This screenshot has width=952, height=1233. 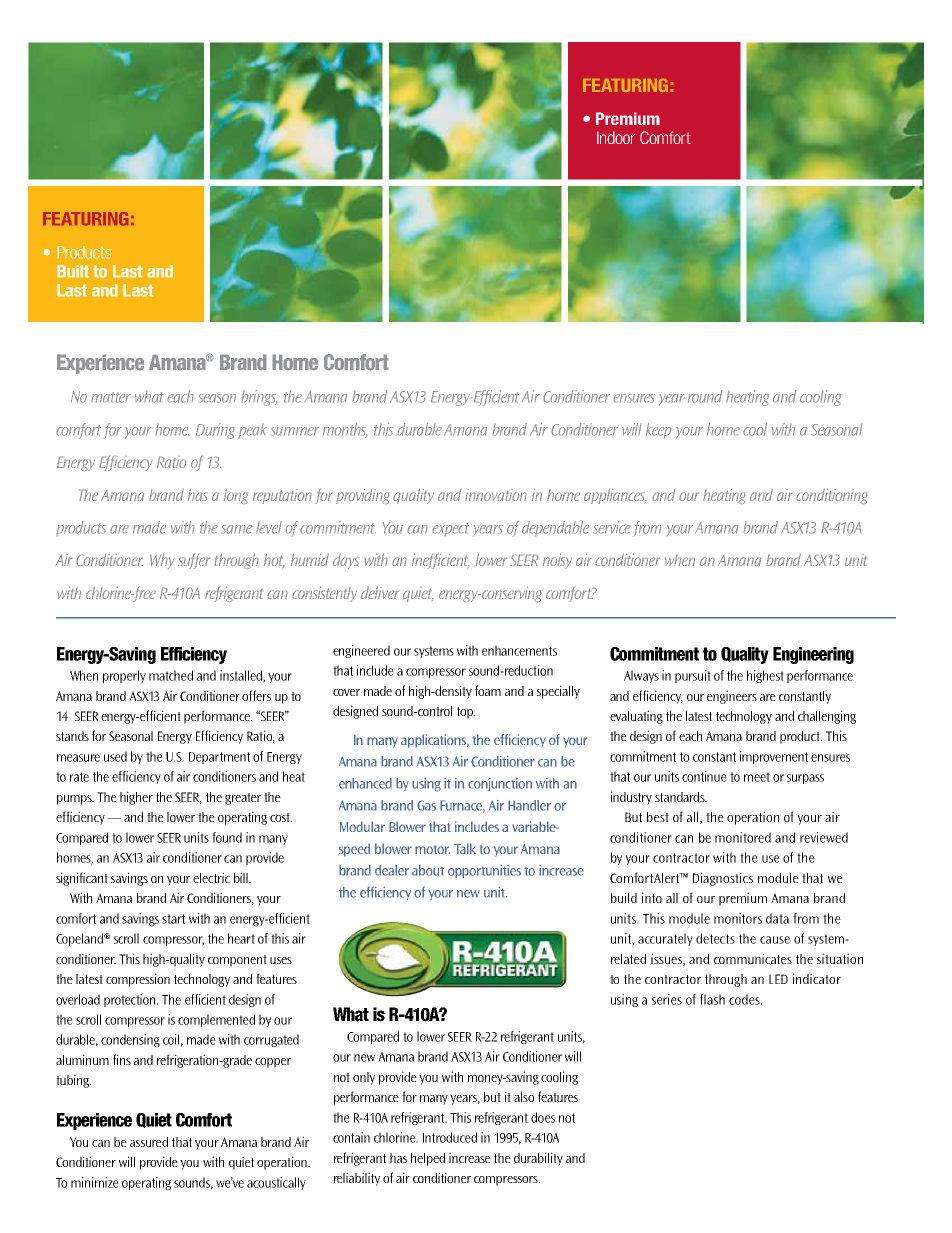 I want to click on long, so click(x=236, y=496).
